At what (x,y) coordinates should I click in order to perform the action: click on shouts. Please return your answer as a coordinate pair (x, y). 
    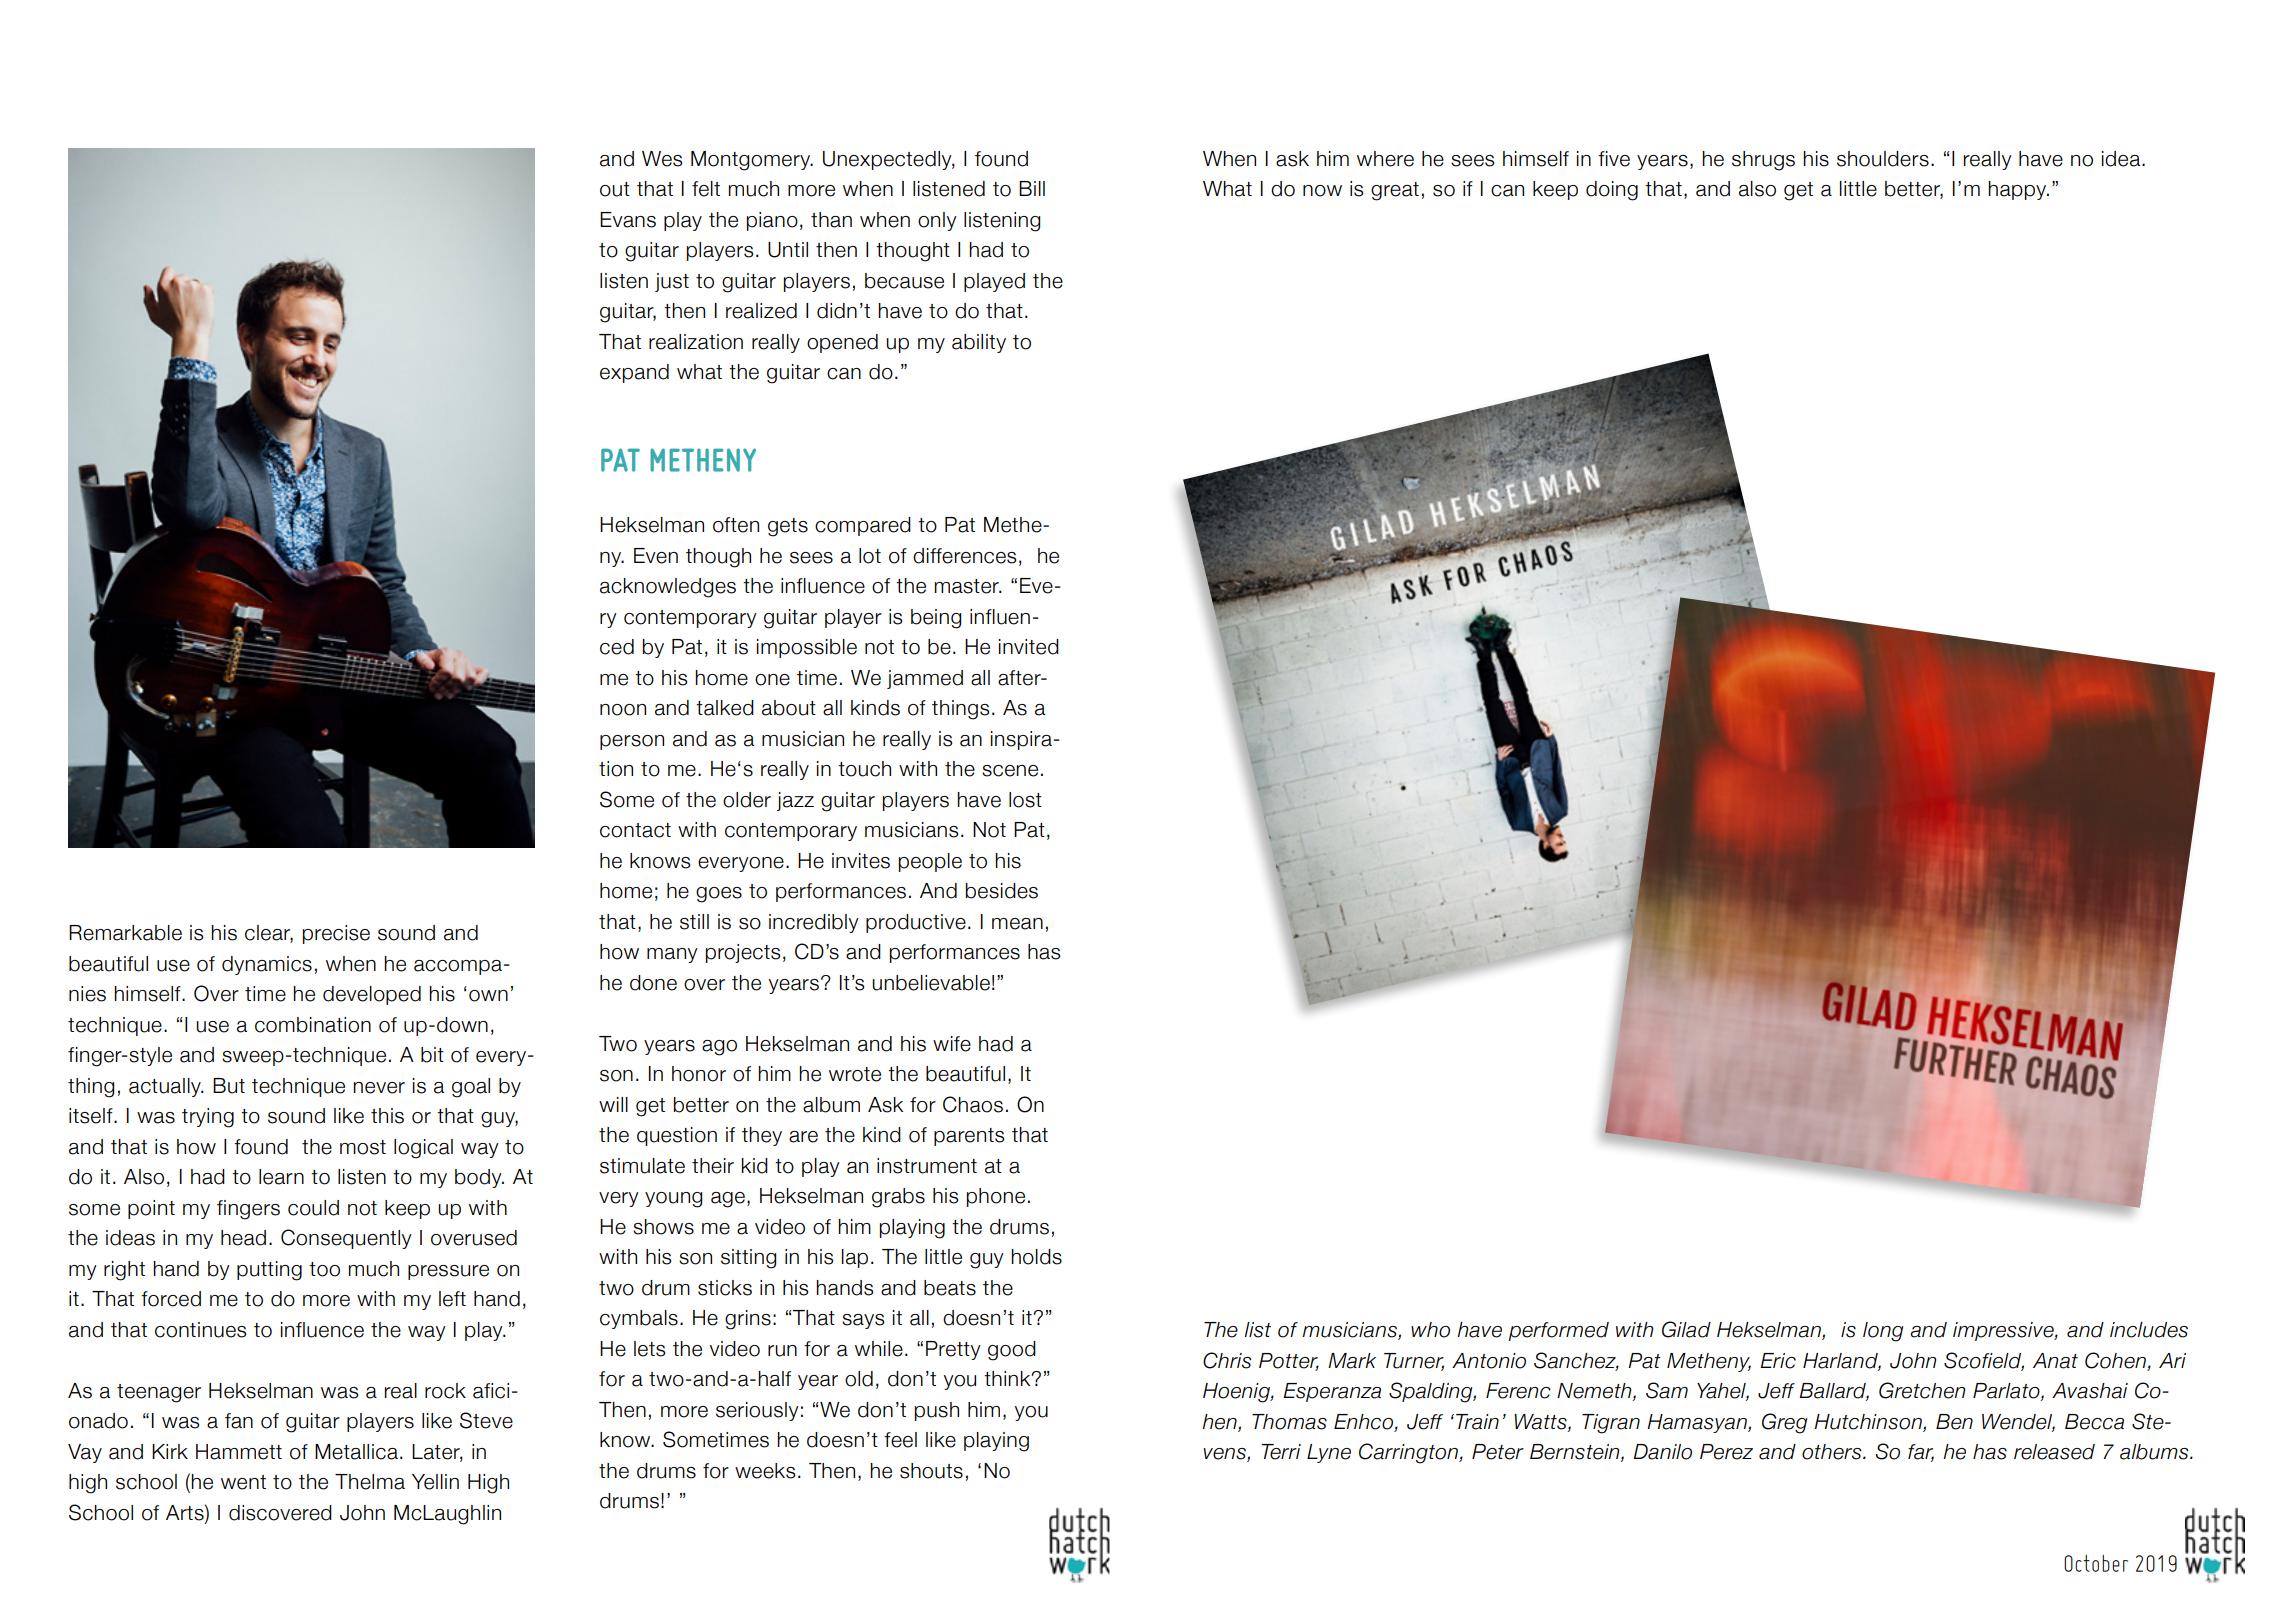
    Looking at the image, I should click on (931, 1471).
